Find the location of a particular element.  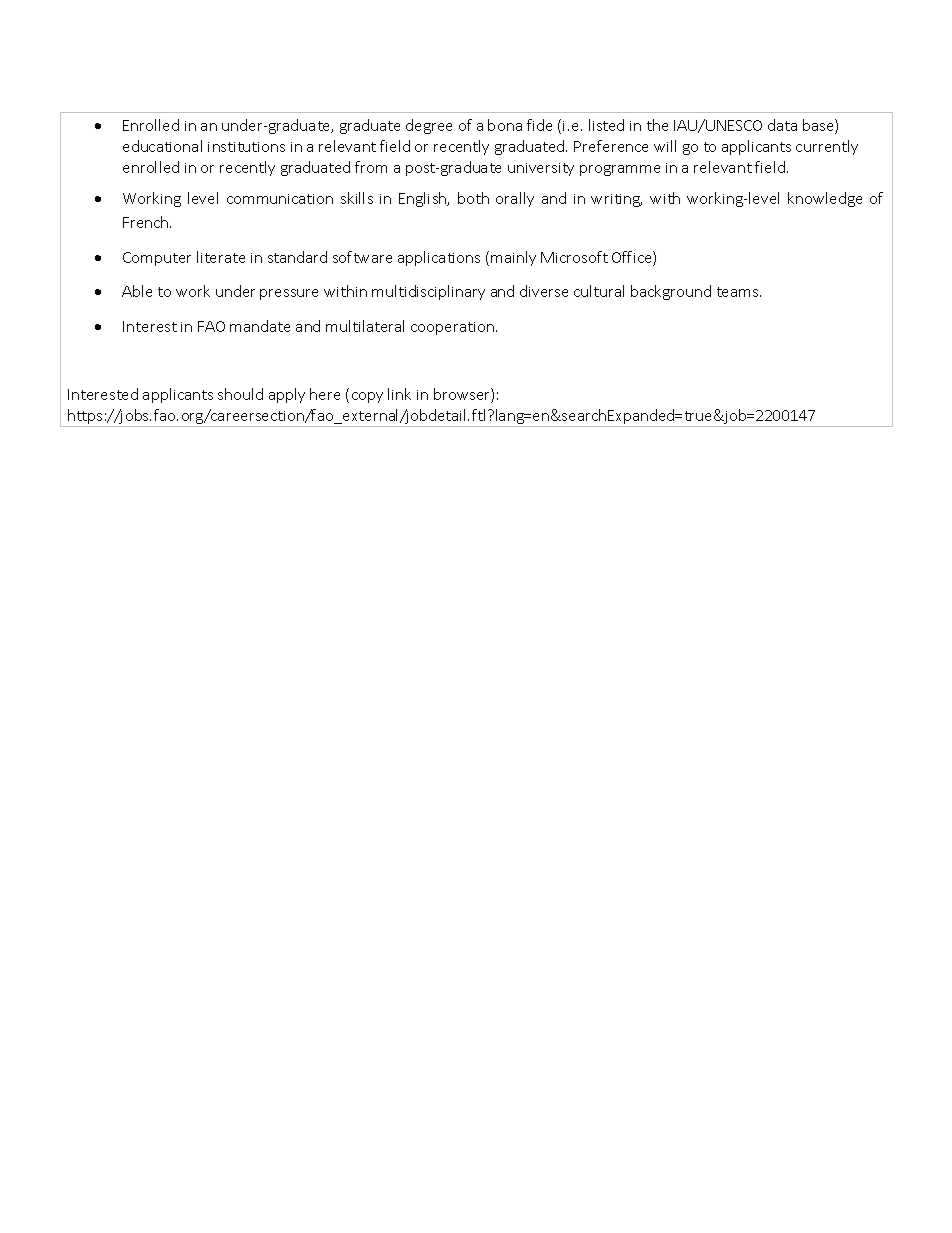

institutions is located at coordinates (246, 147).
